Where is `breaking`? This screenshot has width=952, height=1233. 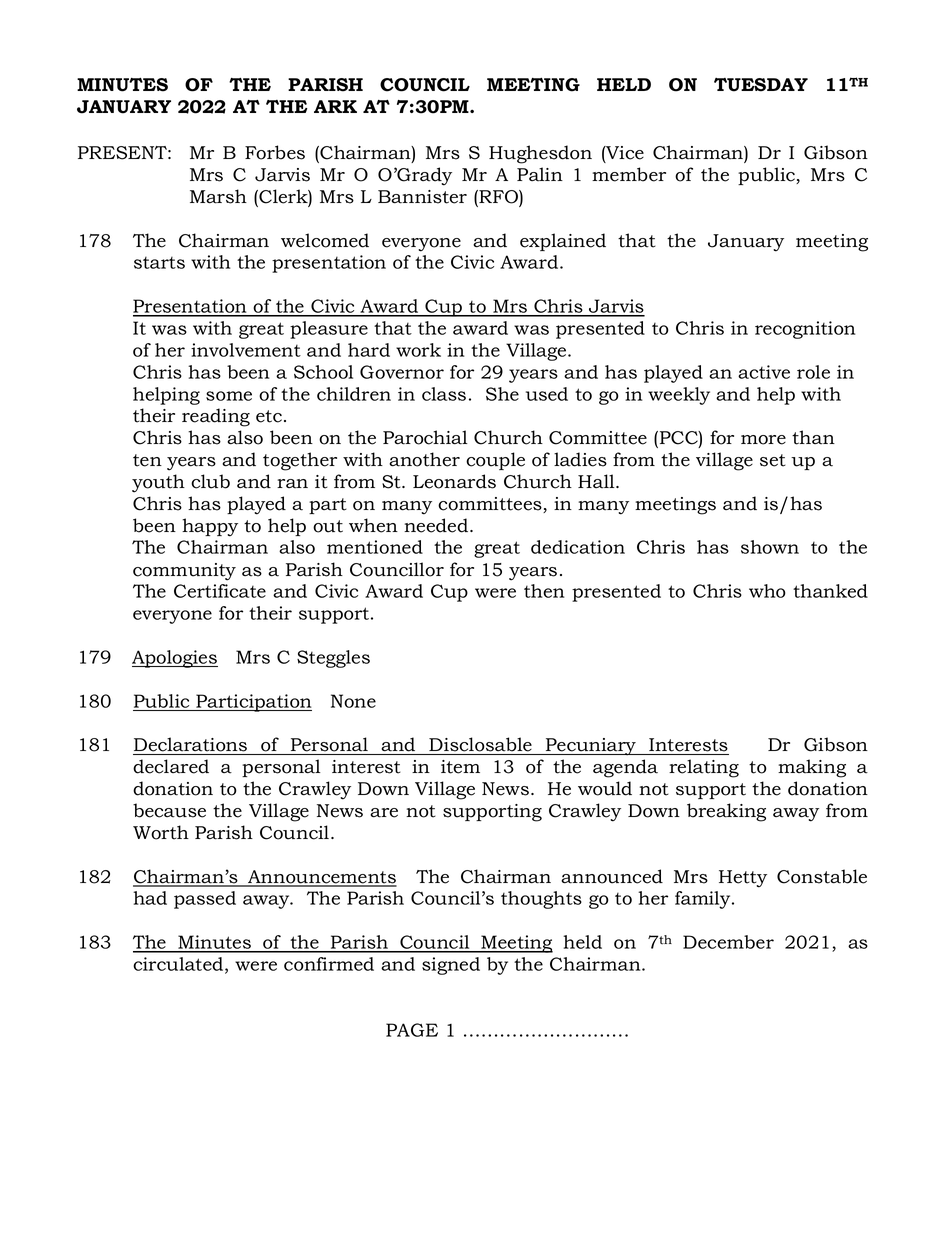 breaking is located at coordinates (726, 812).
